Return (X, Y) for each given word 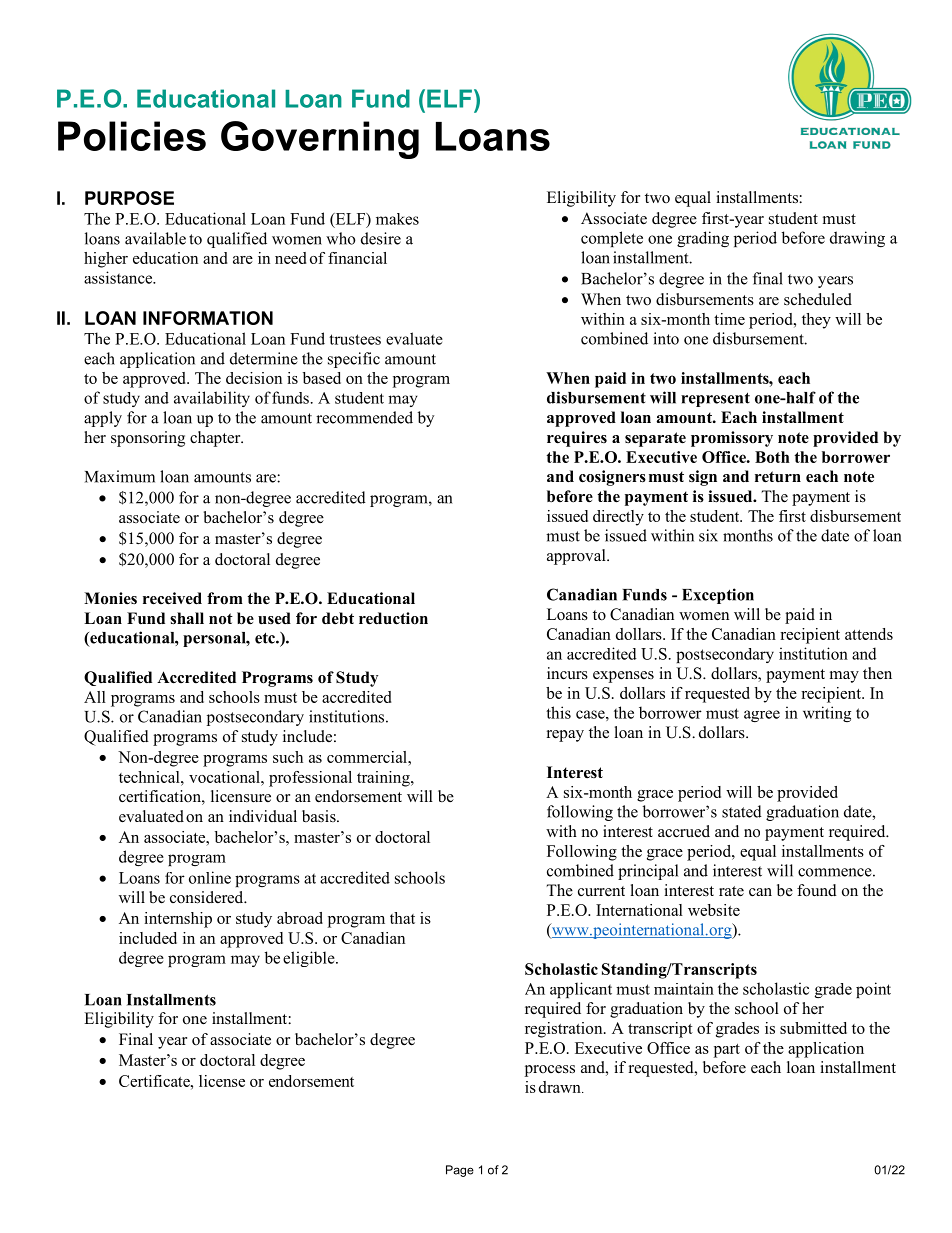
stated (742, 811)
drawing (857, 239)
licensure (241, 796)
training (384, 779)
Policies (132, 136)
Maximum (120, 476)
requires (577, 439)
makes (397, 219)
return (778, 477)
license (222, 1081)
